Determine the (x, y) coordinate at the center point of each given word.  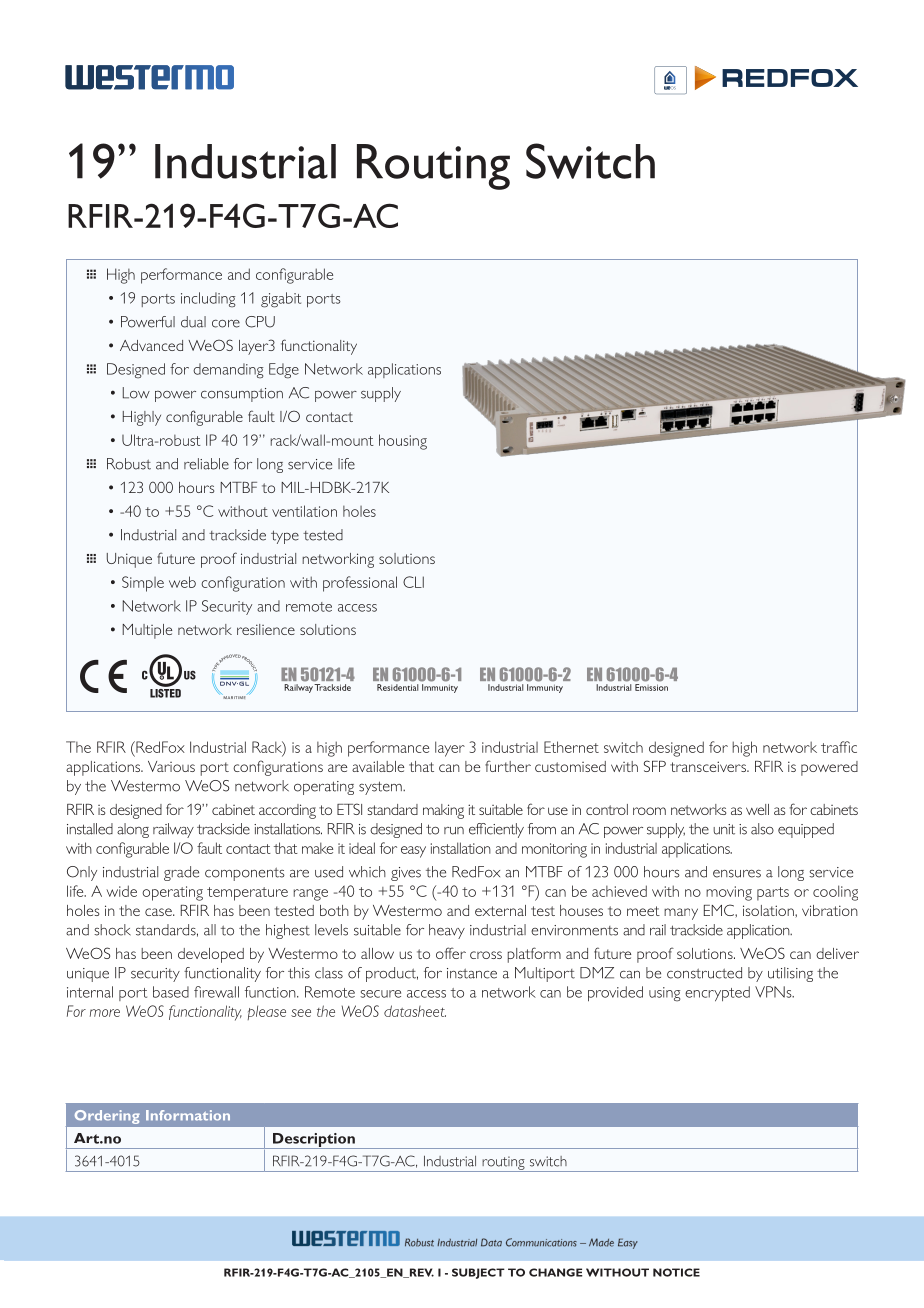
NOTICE (676, 1272)
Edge (284, 371)
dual (193, 322)
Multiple (147, 631)
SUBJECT (478, 1273)
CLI (413, 582)
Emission (651, 687)
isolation (769, 910)
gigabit (281, 300)
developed (211, 955)
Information (188, 1115)
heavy (447, 931)
